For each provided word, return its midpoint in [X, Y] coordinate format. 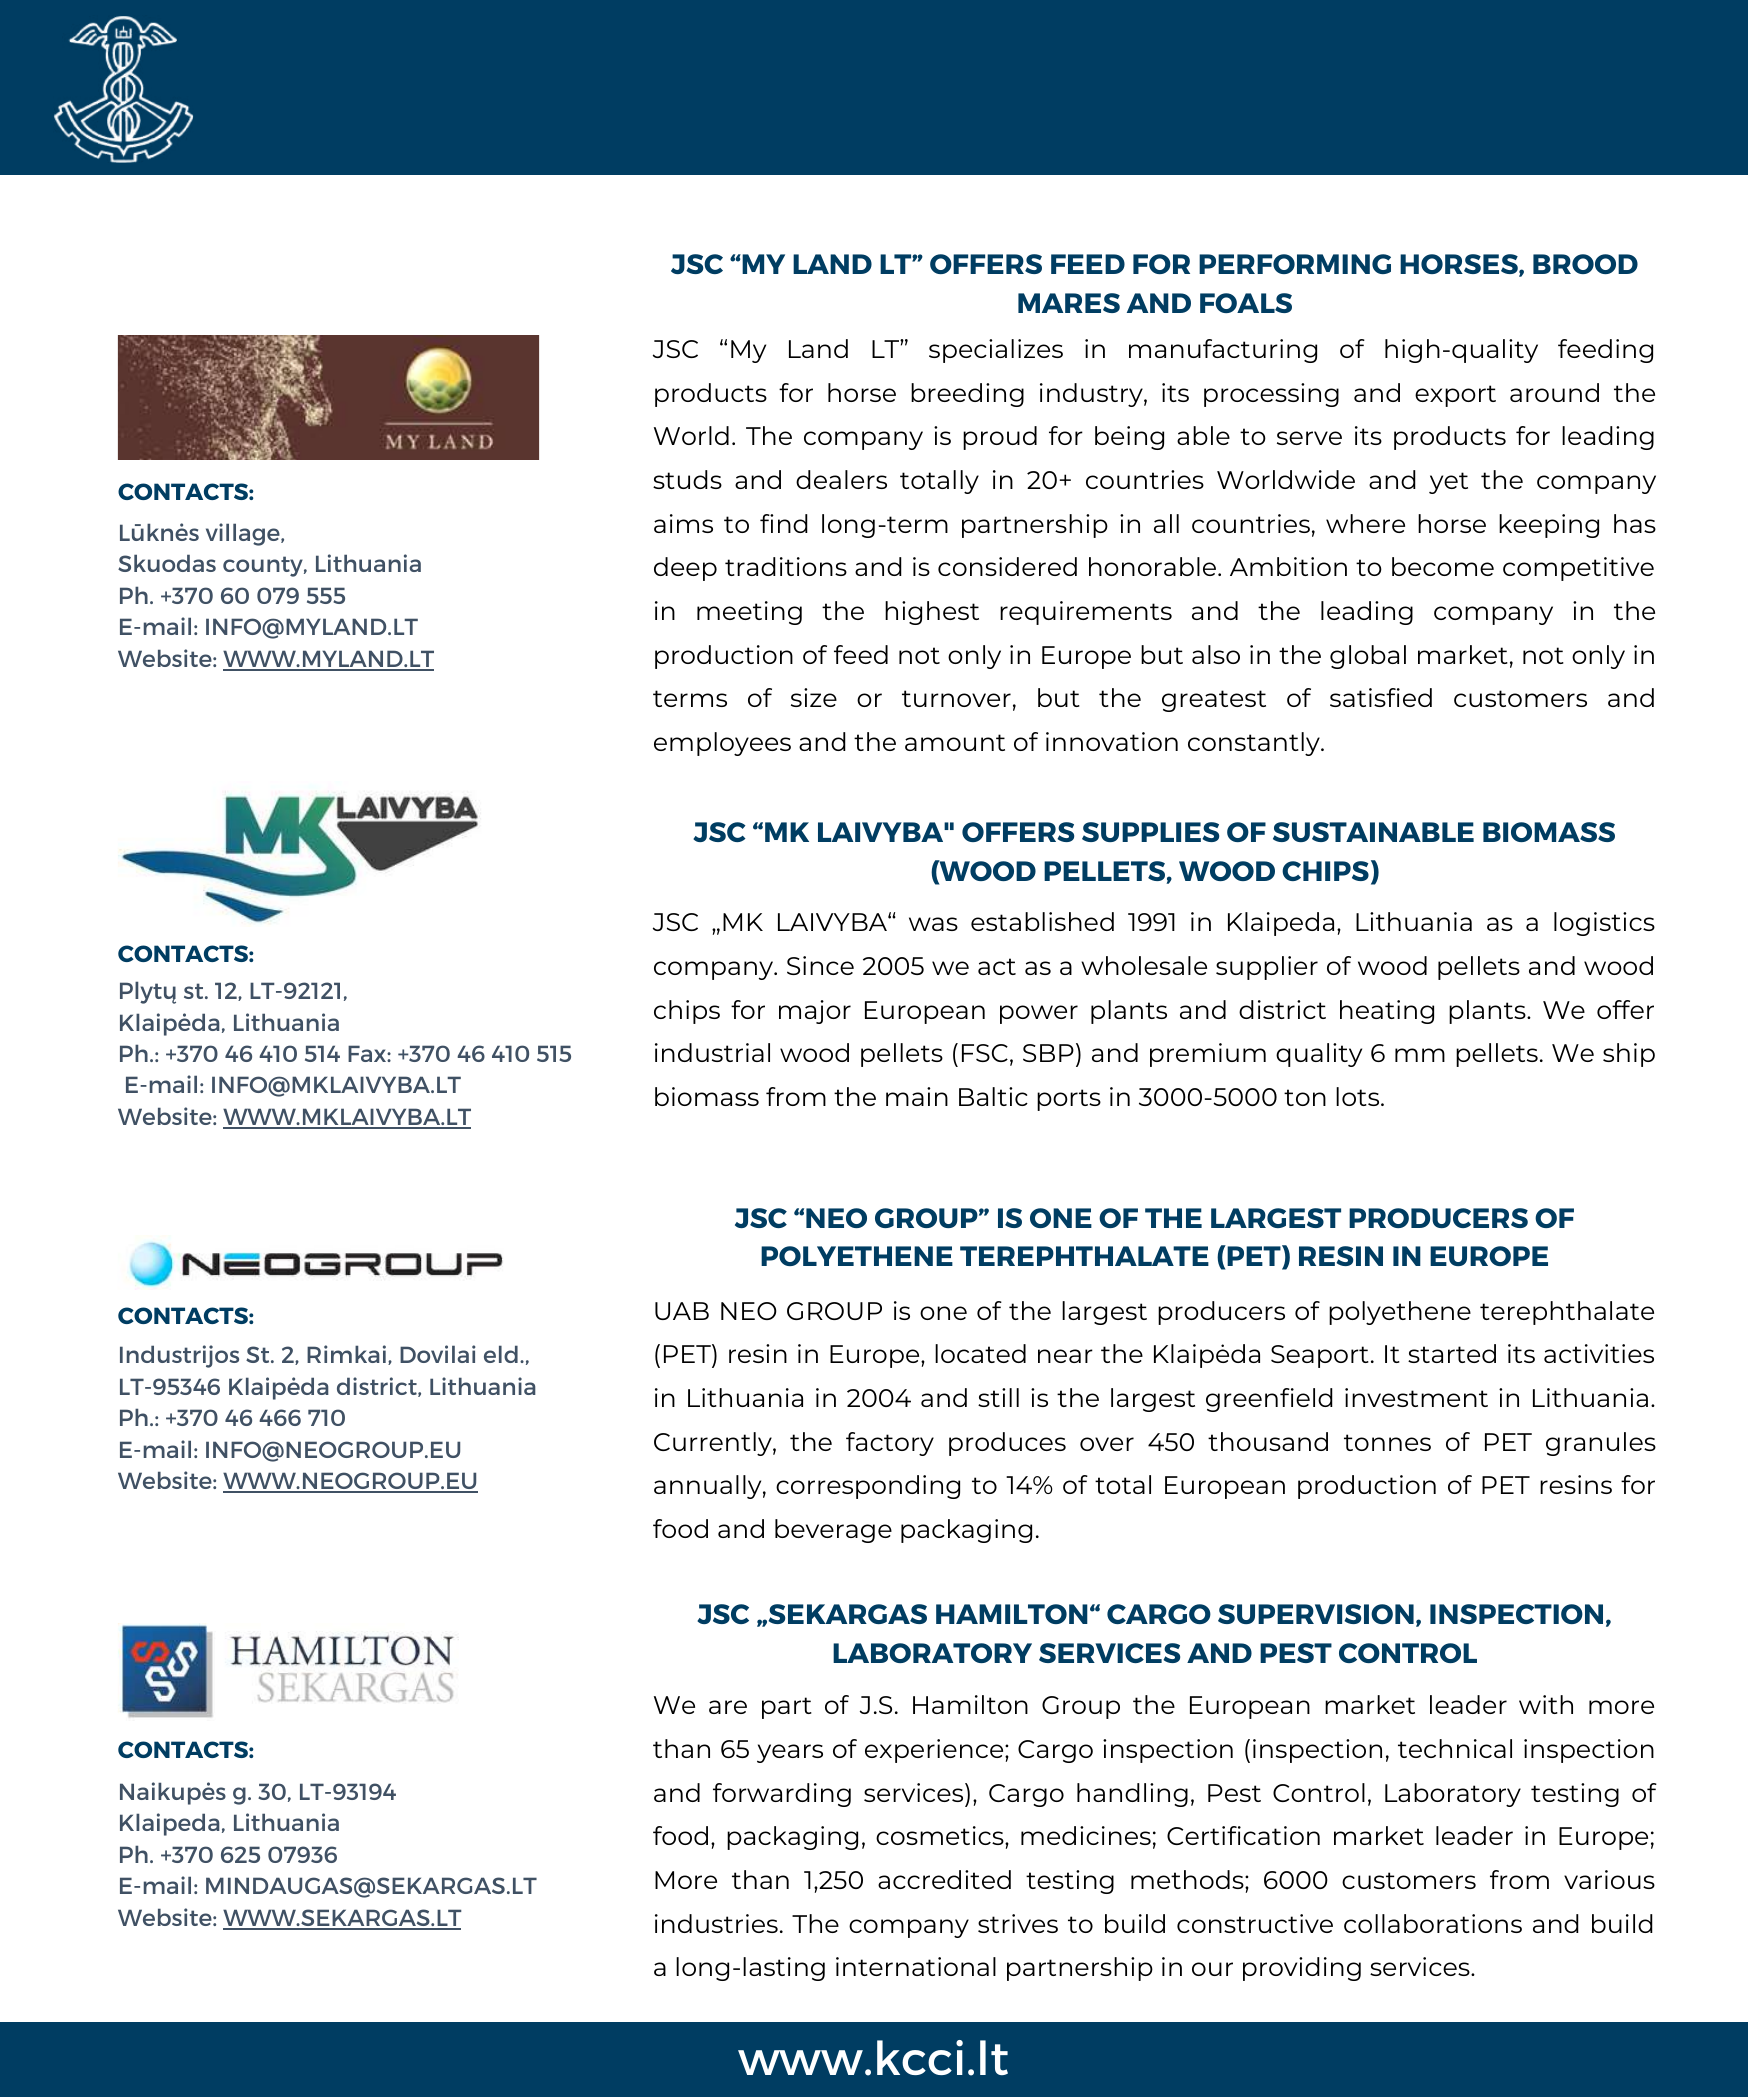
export [1455, 396]
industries [716, 1923]
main [917, 1096]
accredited [944, 1879]
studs [687, 479]
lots [1359, 1096]
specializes [996, 351]
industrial [712, 1052]
